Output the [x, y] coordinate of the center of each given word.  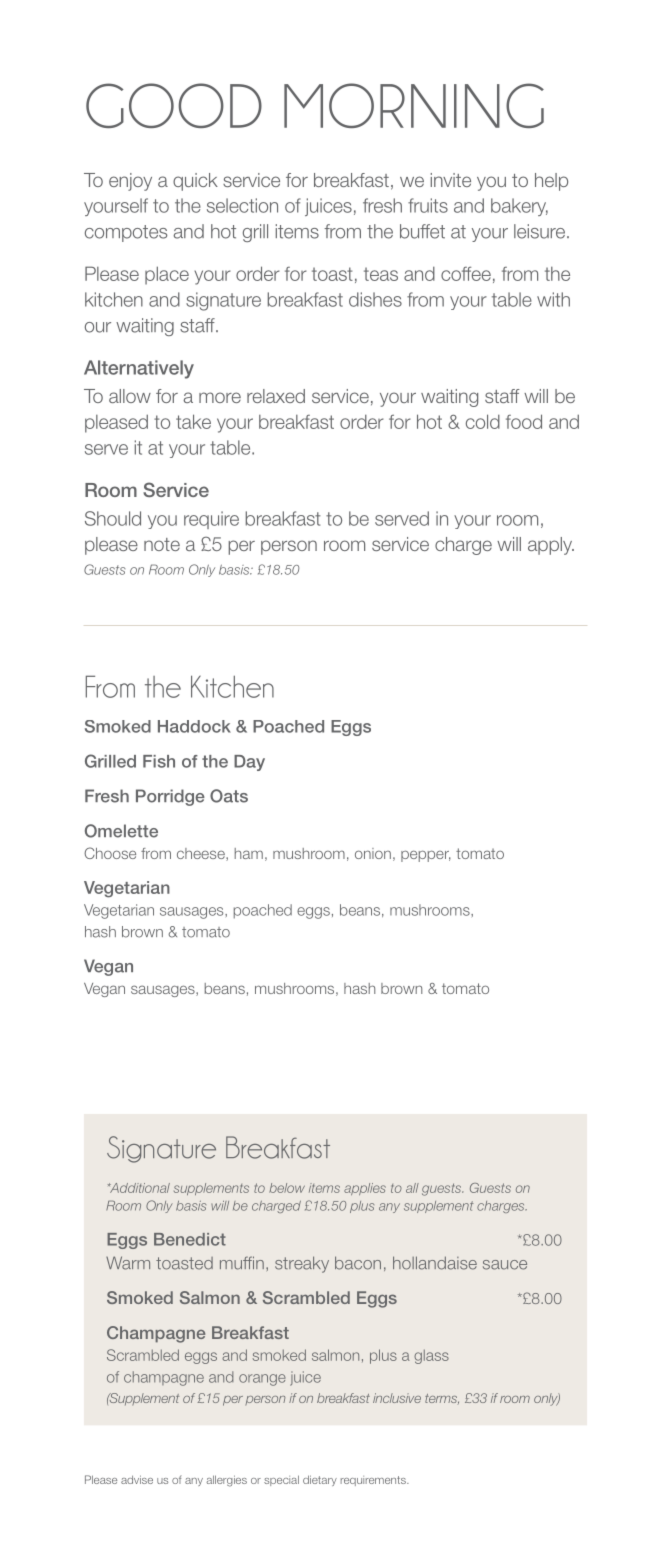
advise [137, 1479]
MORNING [414, 105]
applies [365, 1189]
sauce [505, 1265]
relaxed [276, 396]
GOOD [174, 105]
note [162, 544]
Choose [110, 853]
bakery [519, 207]
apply [551, 546]
